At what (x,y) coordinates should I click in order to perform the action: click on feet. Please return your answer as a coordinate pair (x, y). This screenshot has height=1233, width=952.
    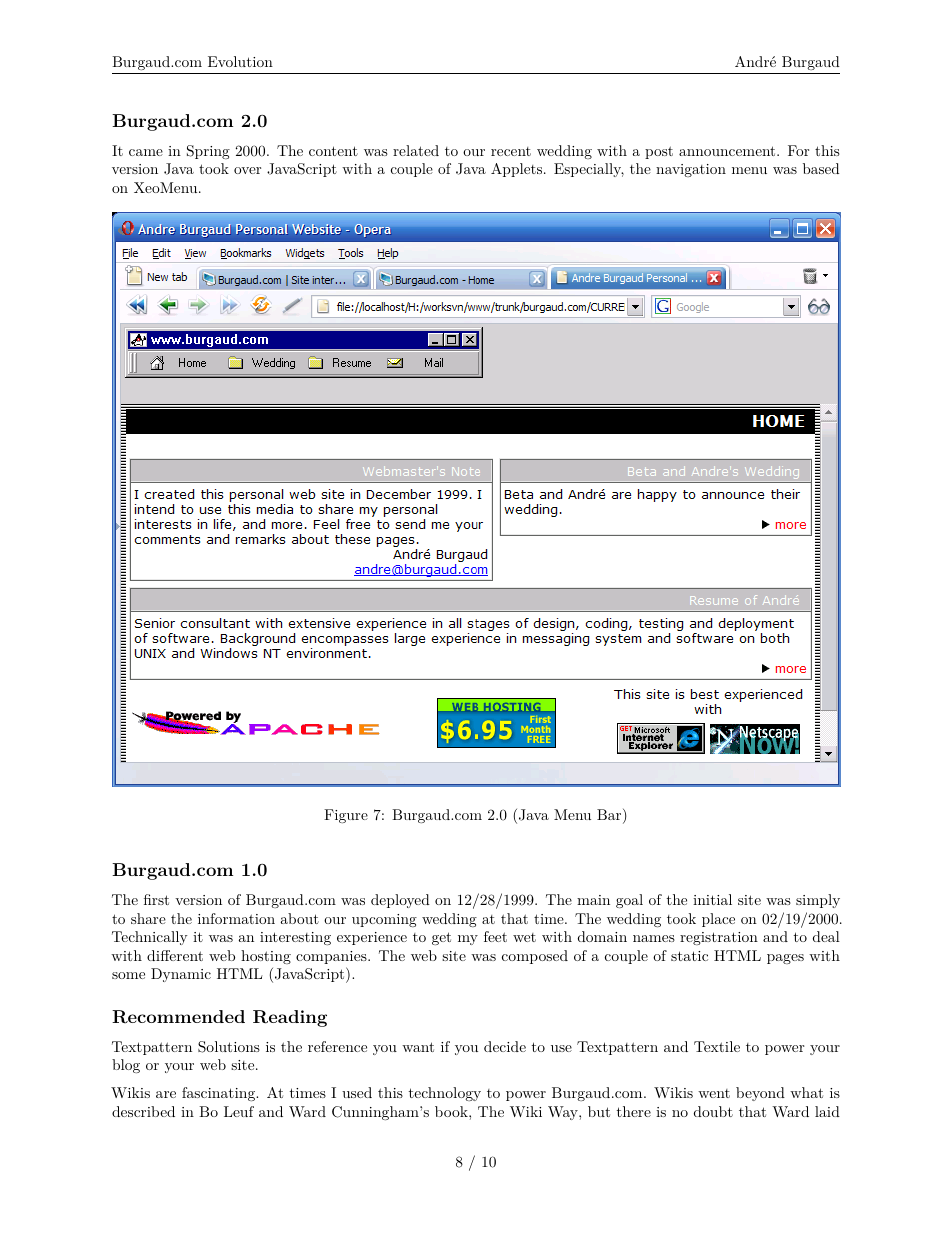
    Looking at the image, I should click on (495, 936).
